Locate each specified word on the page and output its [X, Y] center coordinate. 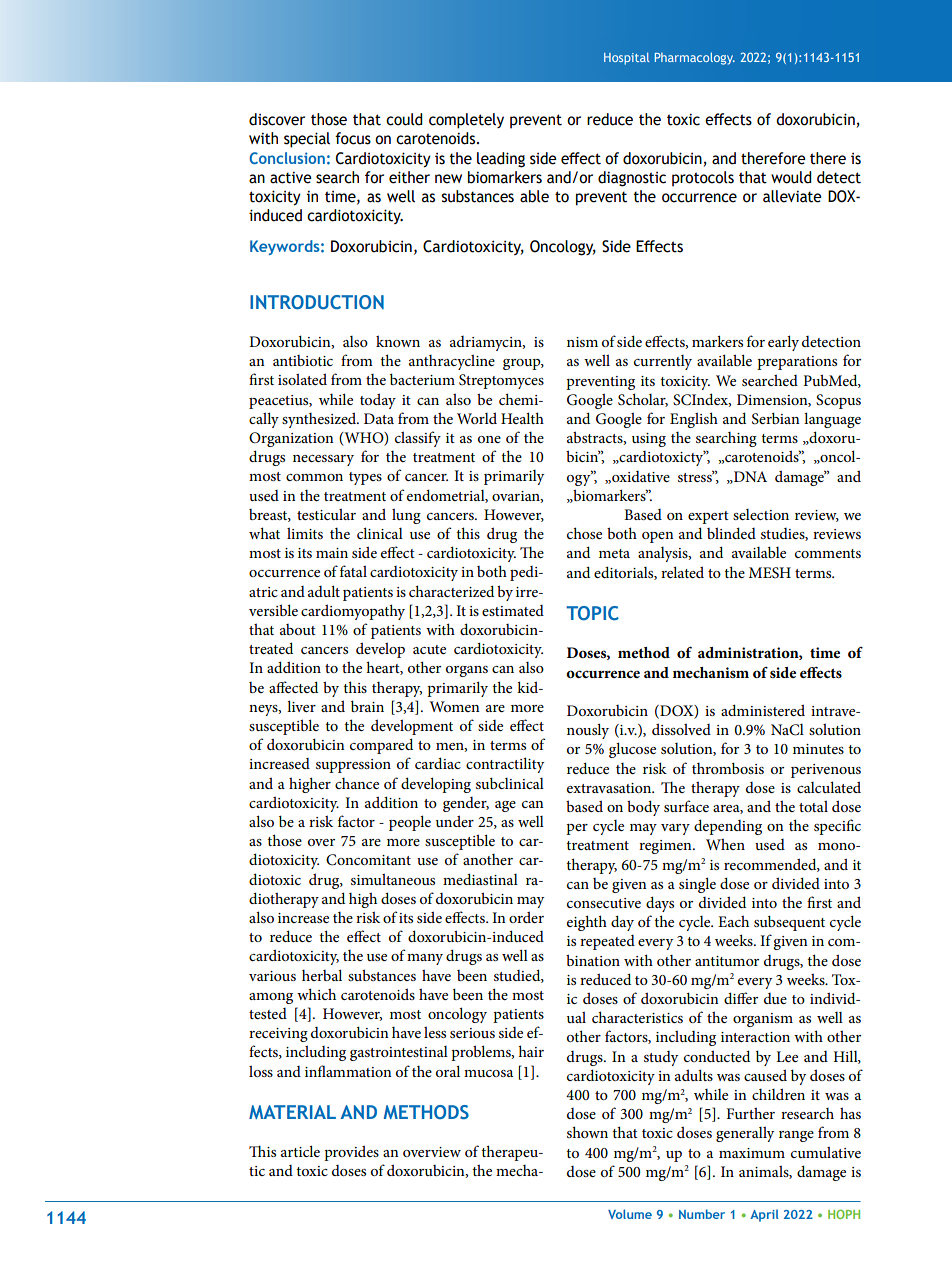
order [526, 917]
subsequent [789, 923]
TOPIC [592, 613]
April [764, 1215]
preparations [797, 363]
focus [353, 138]
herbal [322, 975]
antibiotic [303, 360]
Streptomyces [501, 381]
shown [587, 1132]
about [298, 629]
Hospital [627, 58]
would [791, 177]
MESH [770, 573]
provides [351, 1153]
